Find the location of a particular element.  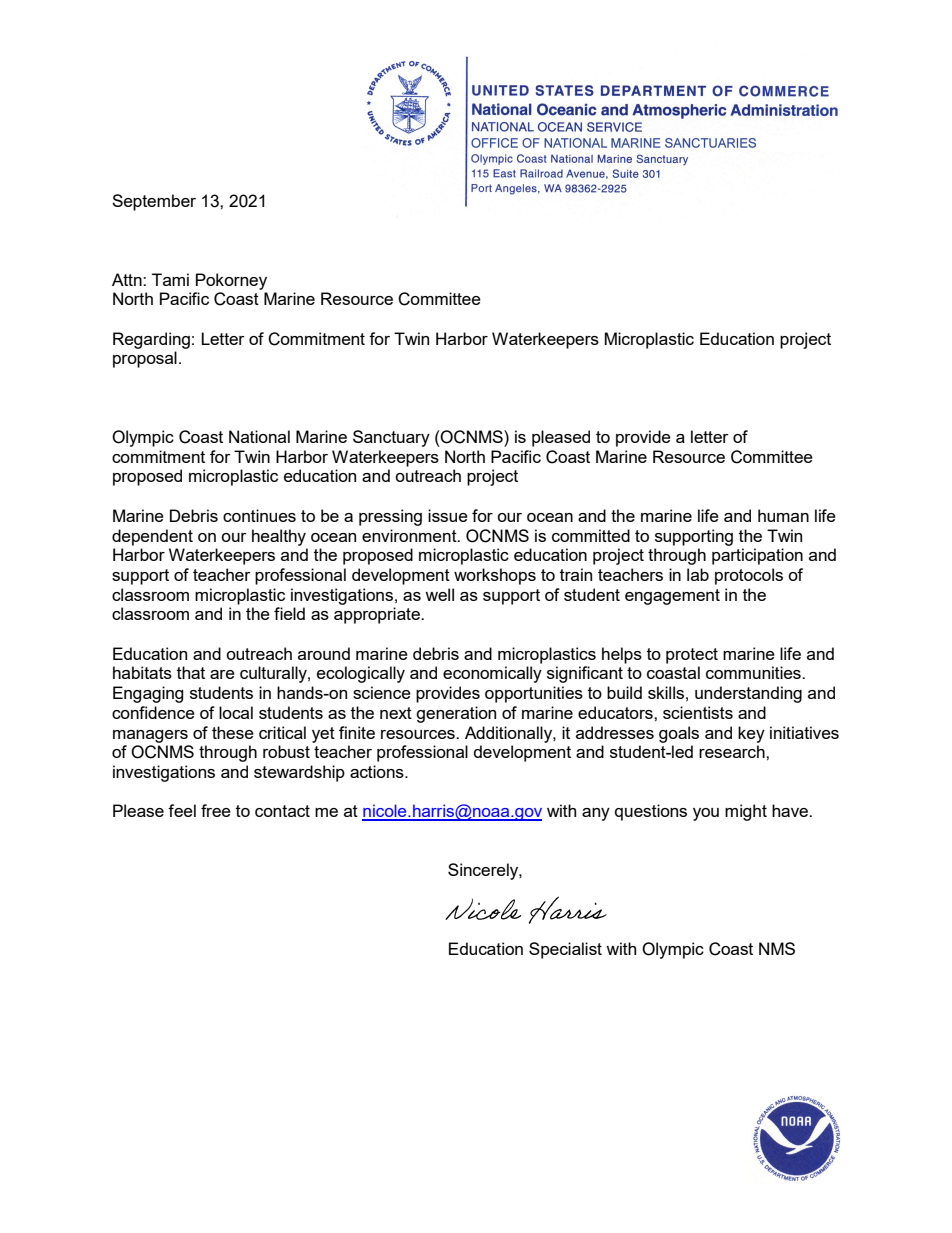

Tami is located at coordinates (170, 279).
